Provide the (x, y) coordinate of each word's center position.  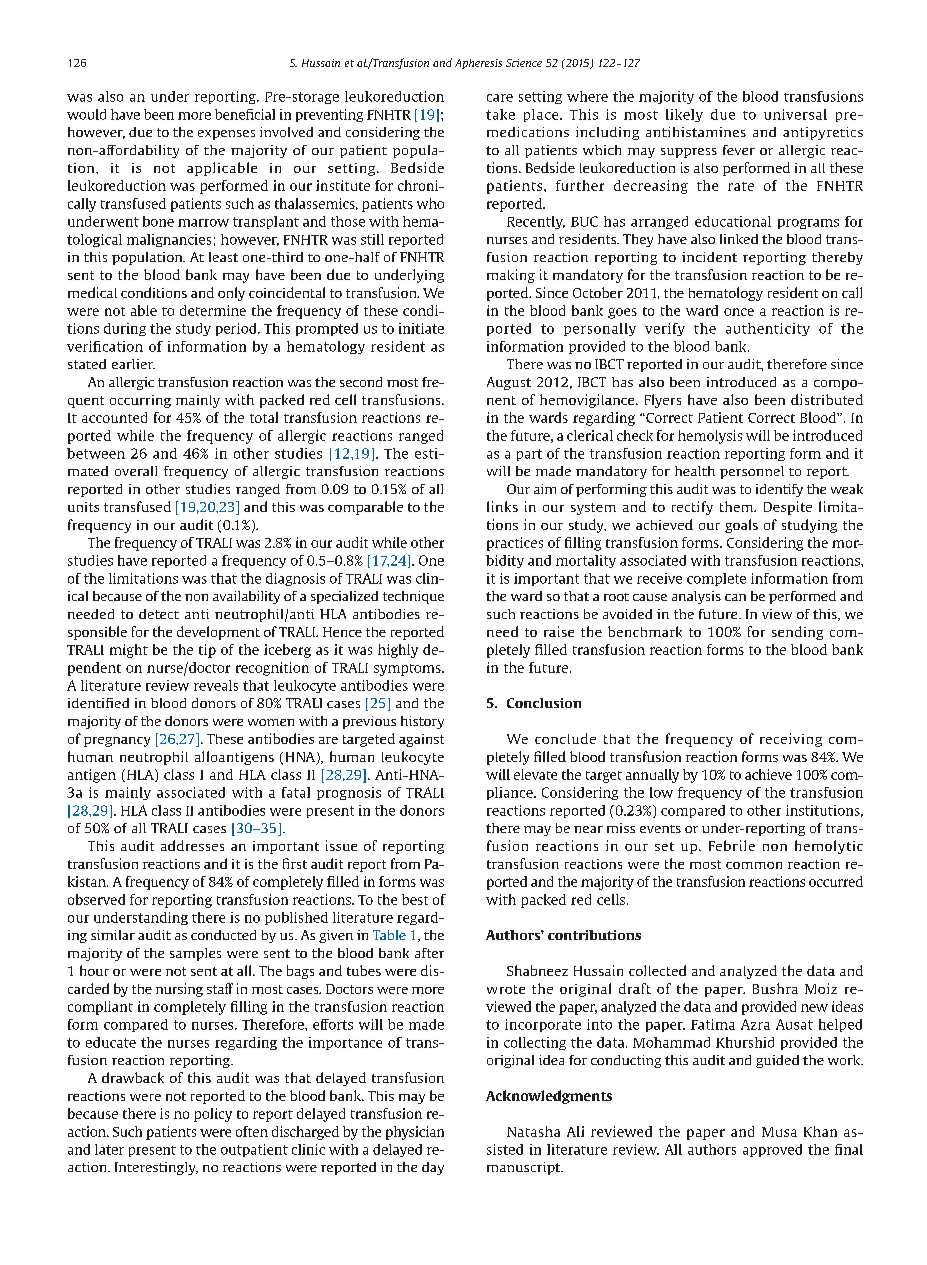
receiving (791, 740)
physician (415, 1133)
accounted (114, 417)
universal (795, 114)
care (500, 98)
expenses (226, 135)
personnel (752, 472)
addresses (192, 845)
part (529, 455)
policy (213, 1115)
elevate (535, 774)
